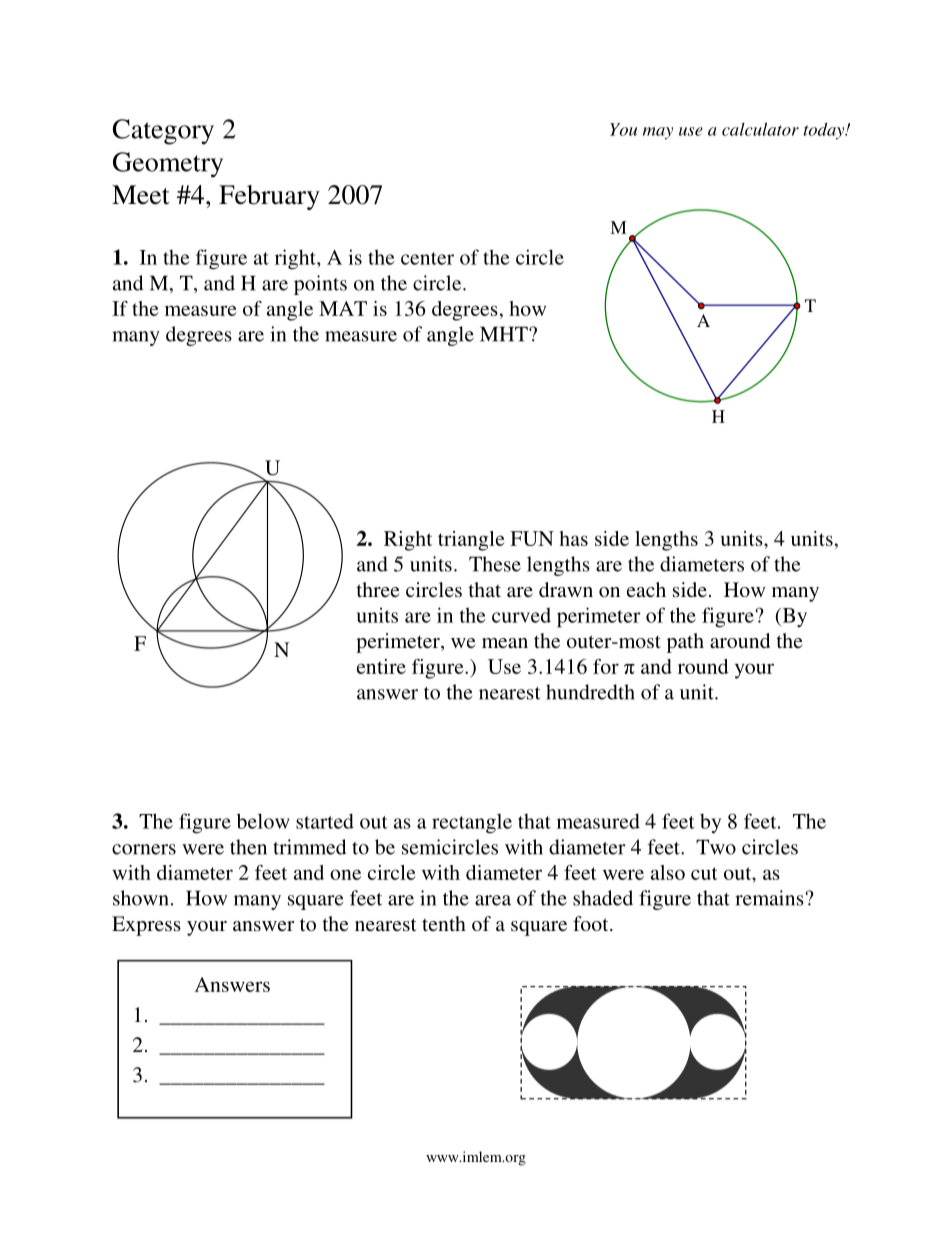  I want to click on has, so click(573, 538).
